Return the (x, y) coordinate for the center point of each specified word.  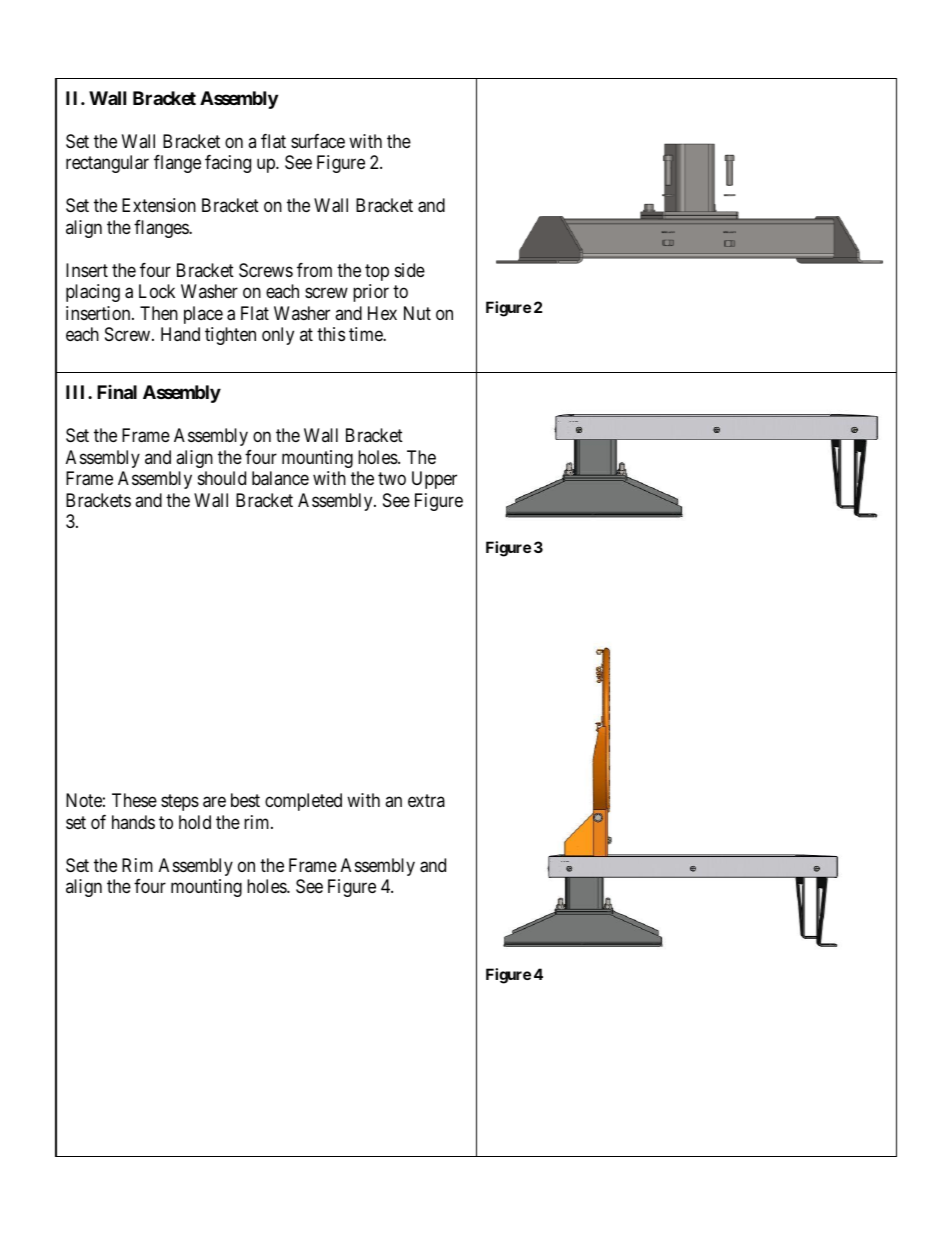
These (134, 800)
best (245, 800)
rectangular (107, 164)
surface (318, 141)
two (392, 478)
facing (228, 164)
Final (117, 392)
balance (280, 478)
